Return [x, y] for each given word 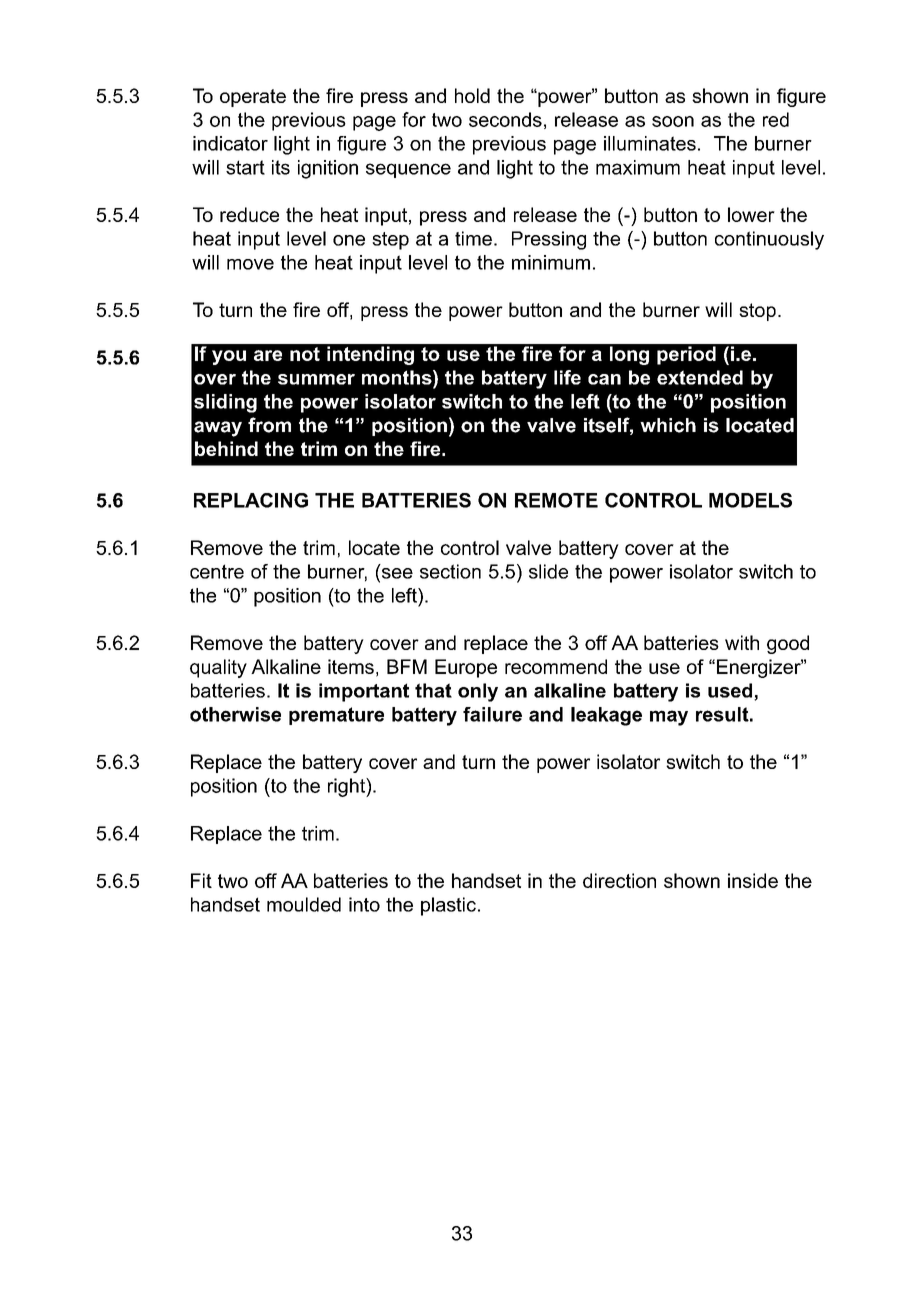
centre [217, 571]
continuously [769, 240]
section [450, 571]
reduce [249, 214]
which [668, 425]
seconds [505, 119]
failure [492, 714]
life [567, 377]
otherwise [235, 714]
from [269, 425]
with [742, 642]
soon [673, 121]
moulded [304, 904]
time [473, 238]
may [669, 718]
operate [253, 98]
